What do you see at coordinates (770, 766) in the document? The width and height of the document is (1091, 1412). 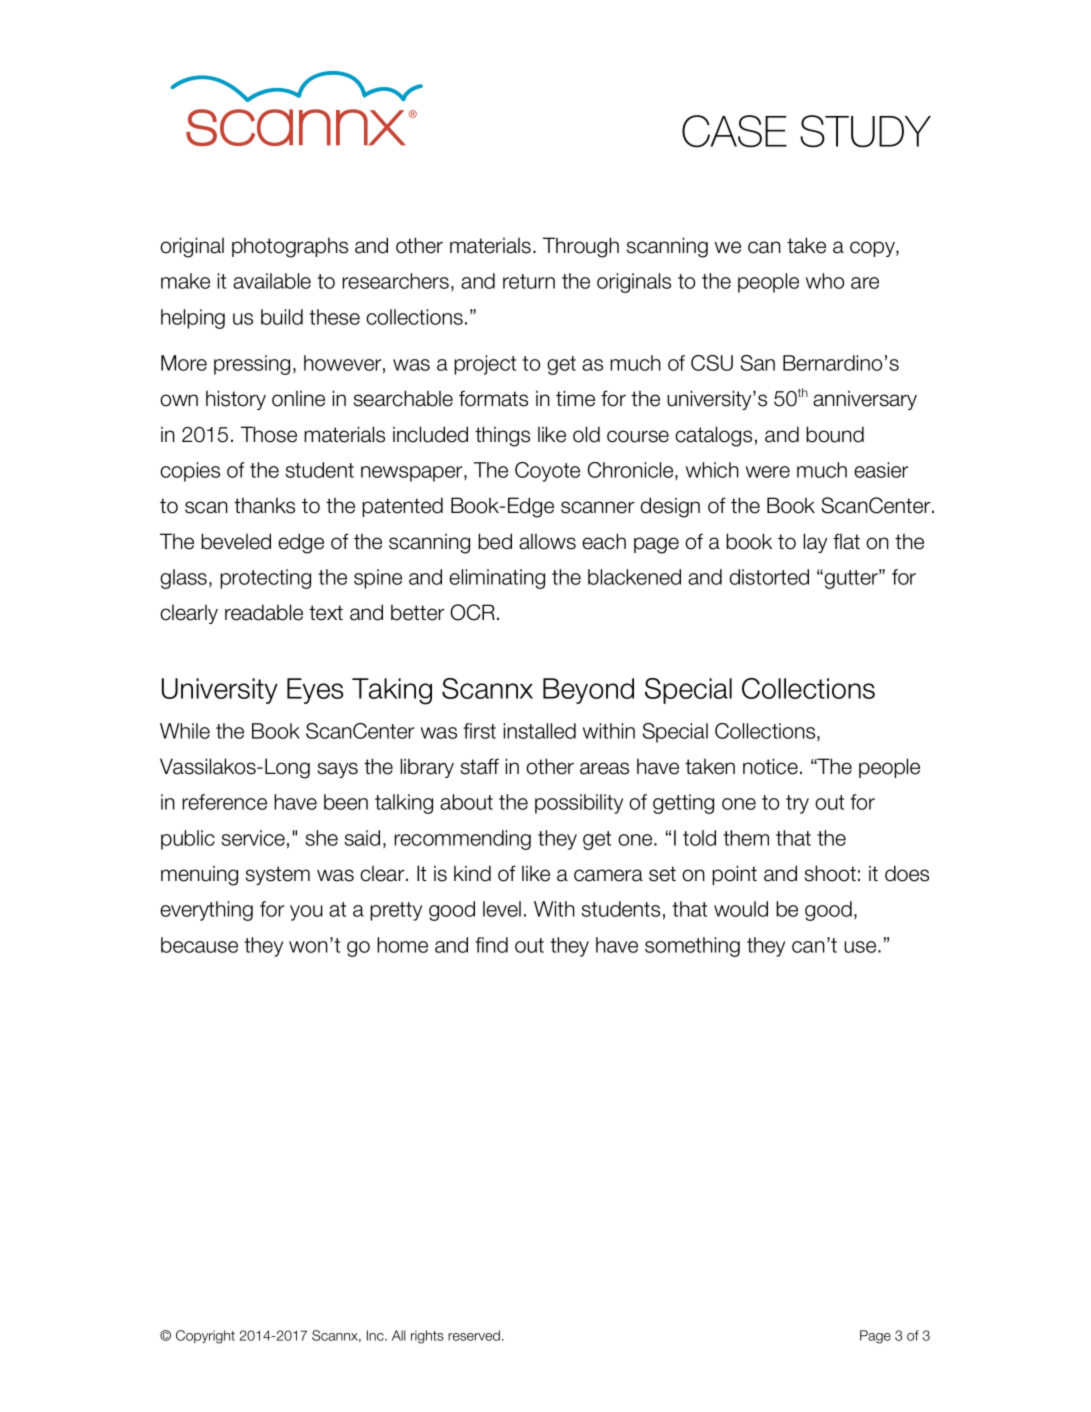 I see `notice` at bounding box center [770, 766].
